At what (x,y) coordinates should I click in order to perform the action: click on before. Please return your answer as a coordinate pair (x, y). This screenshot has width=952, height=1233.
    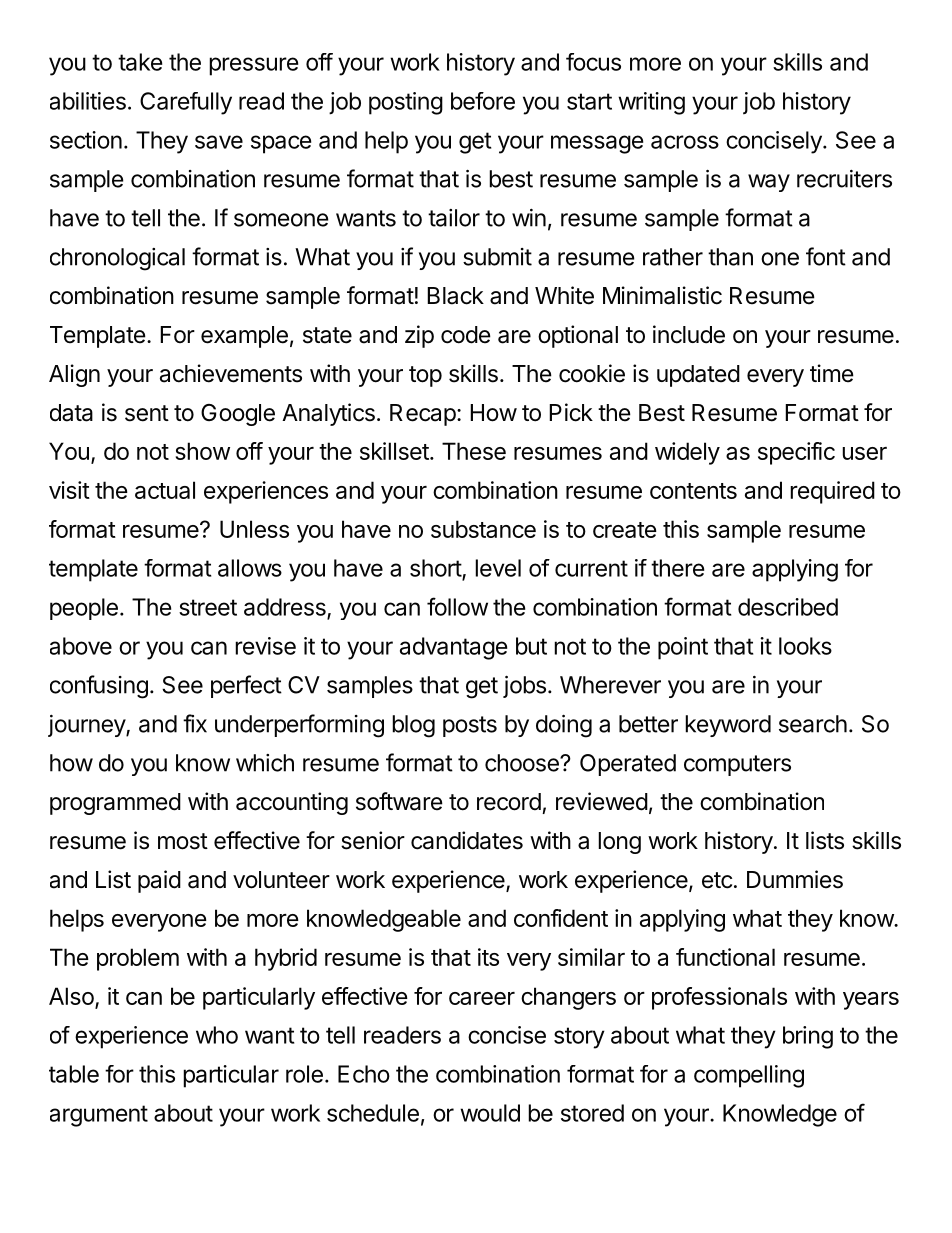
    Looking at the image, I should click on (483, 101).
